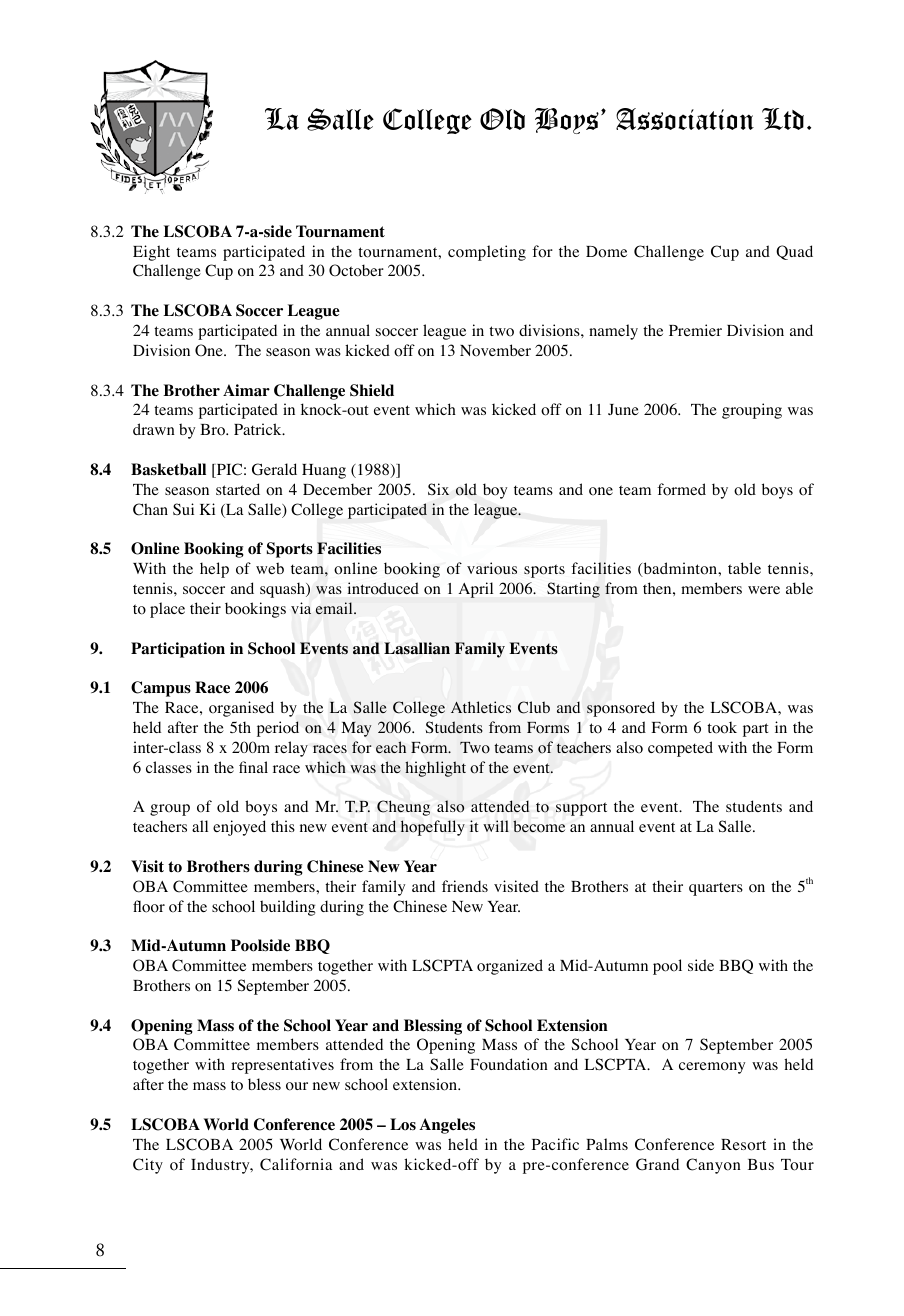 The image size is (904, 1316). What do you see at coordinates (716, 889) in the screenshot?
I see `quarters` at bounding box center [716, 889].
